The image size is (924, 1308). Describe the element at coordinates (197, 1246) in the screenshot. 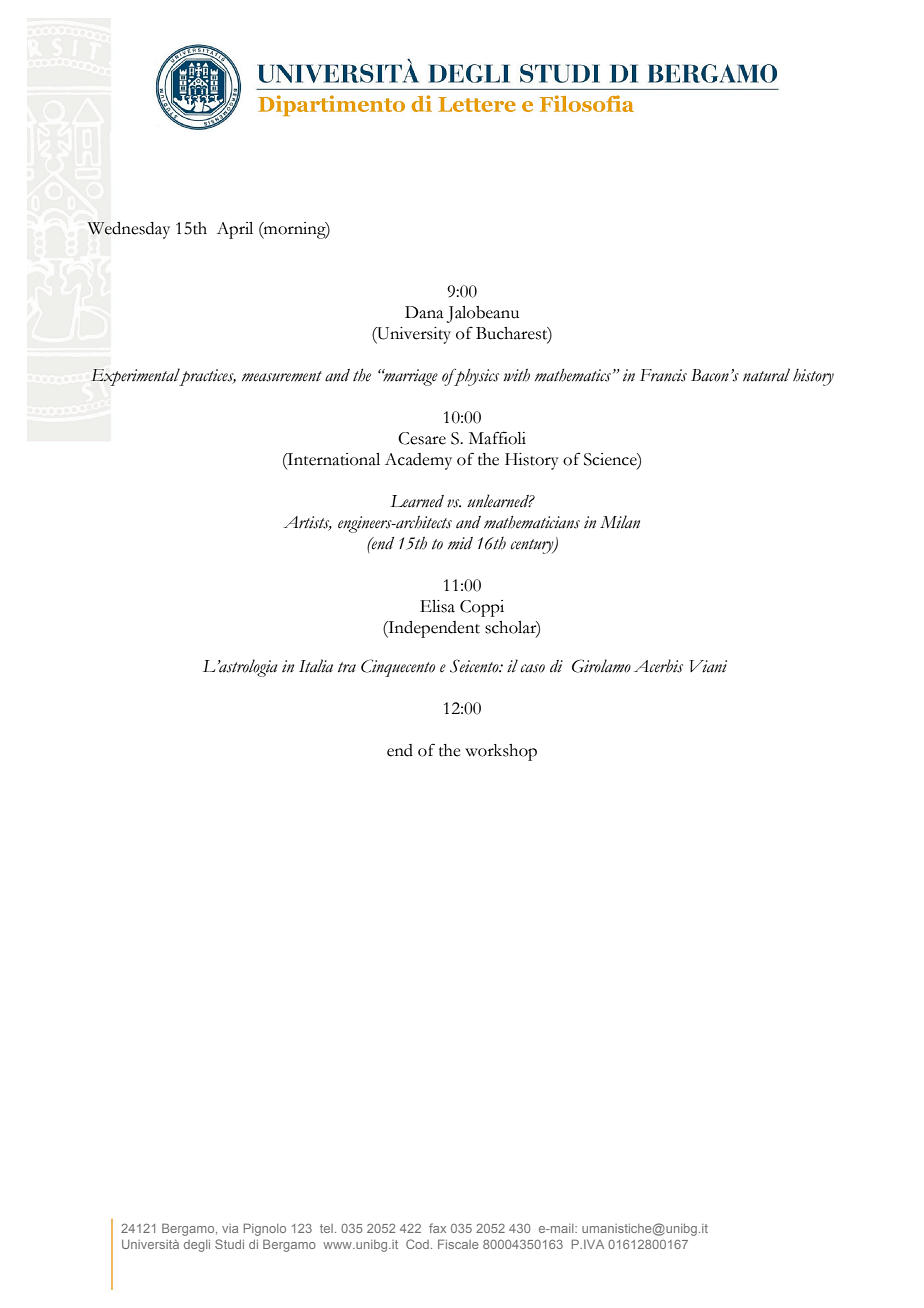

I see `degli` at that location.
